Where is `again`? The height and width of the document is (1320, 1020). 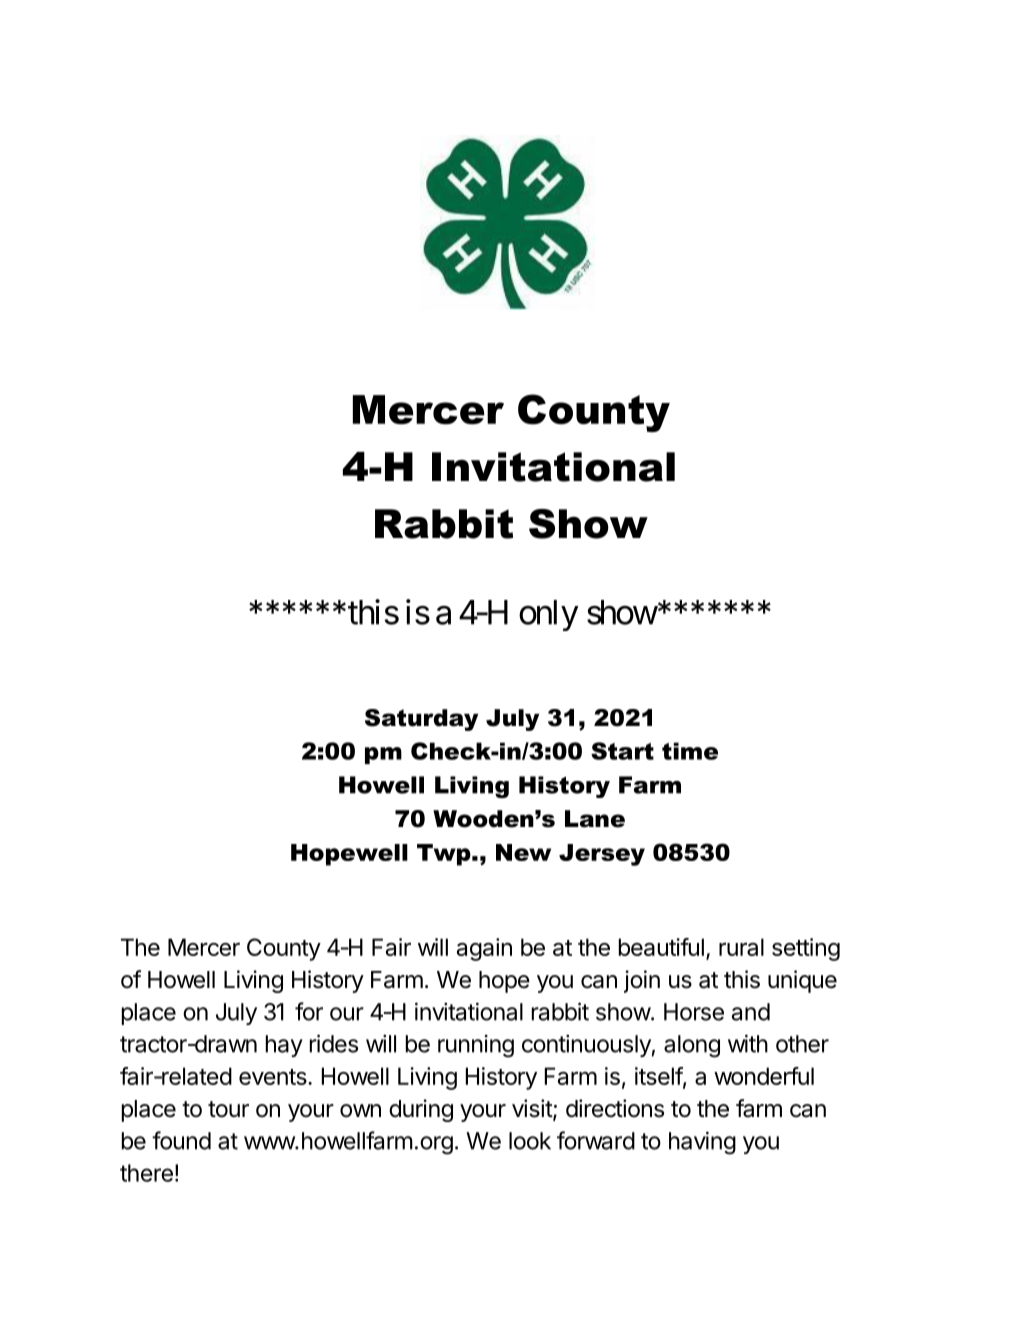 again is located at coordinates (484, 949).
